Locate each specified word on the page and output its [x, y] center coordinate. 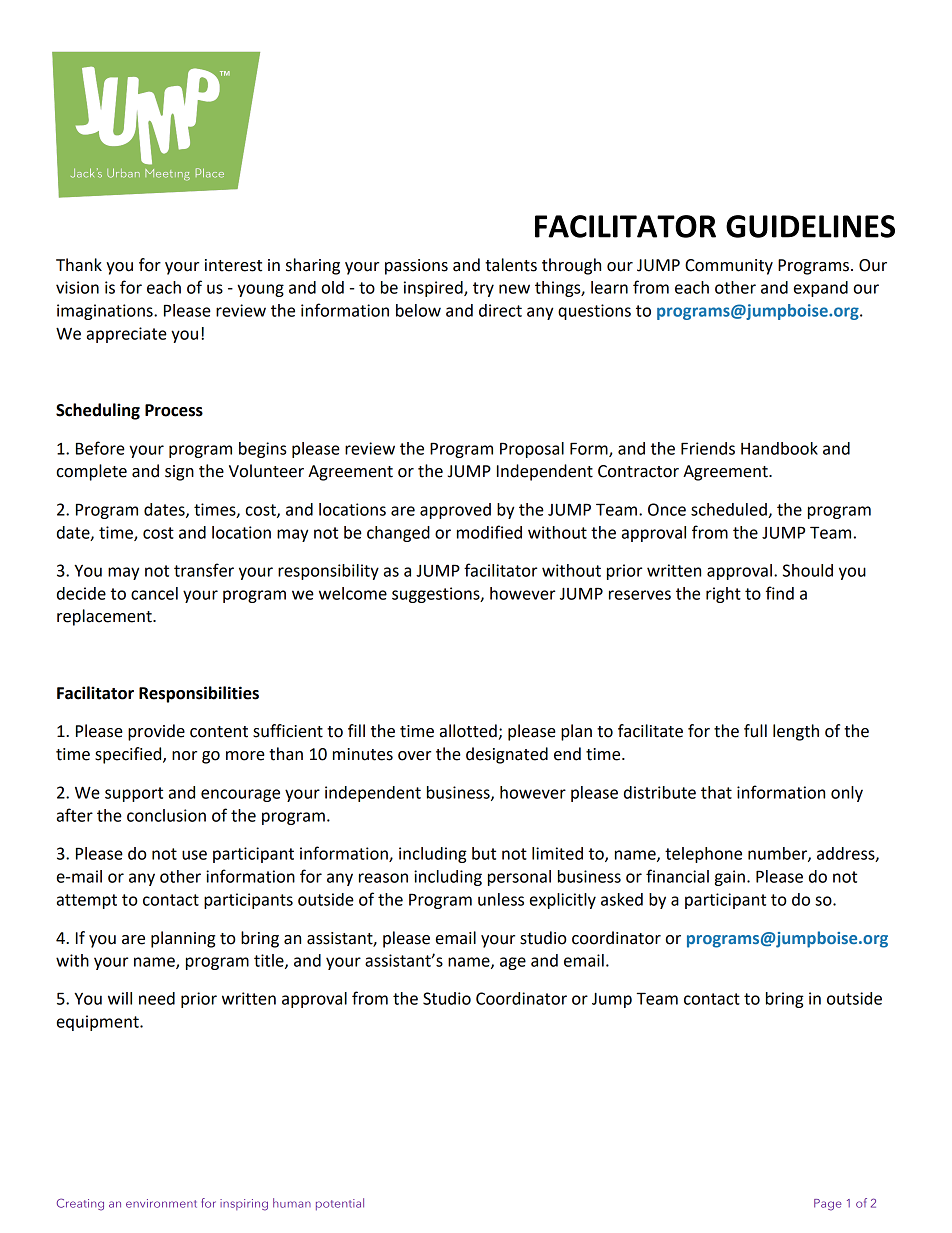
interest [233, 265]
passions [416, 267]
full [755, 731]
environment [161, 1203]
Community [729, 267]
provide [156, 732]
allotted [468, 731]
